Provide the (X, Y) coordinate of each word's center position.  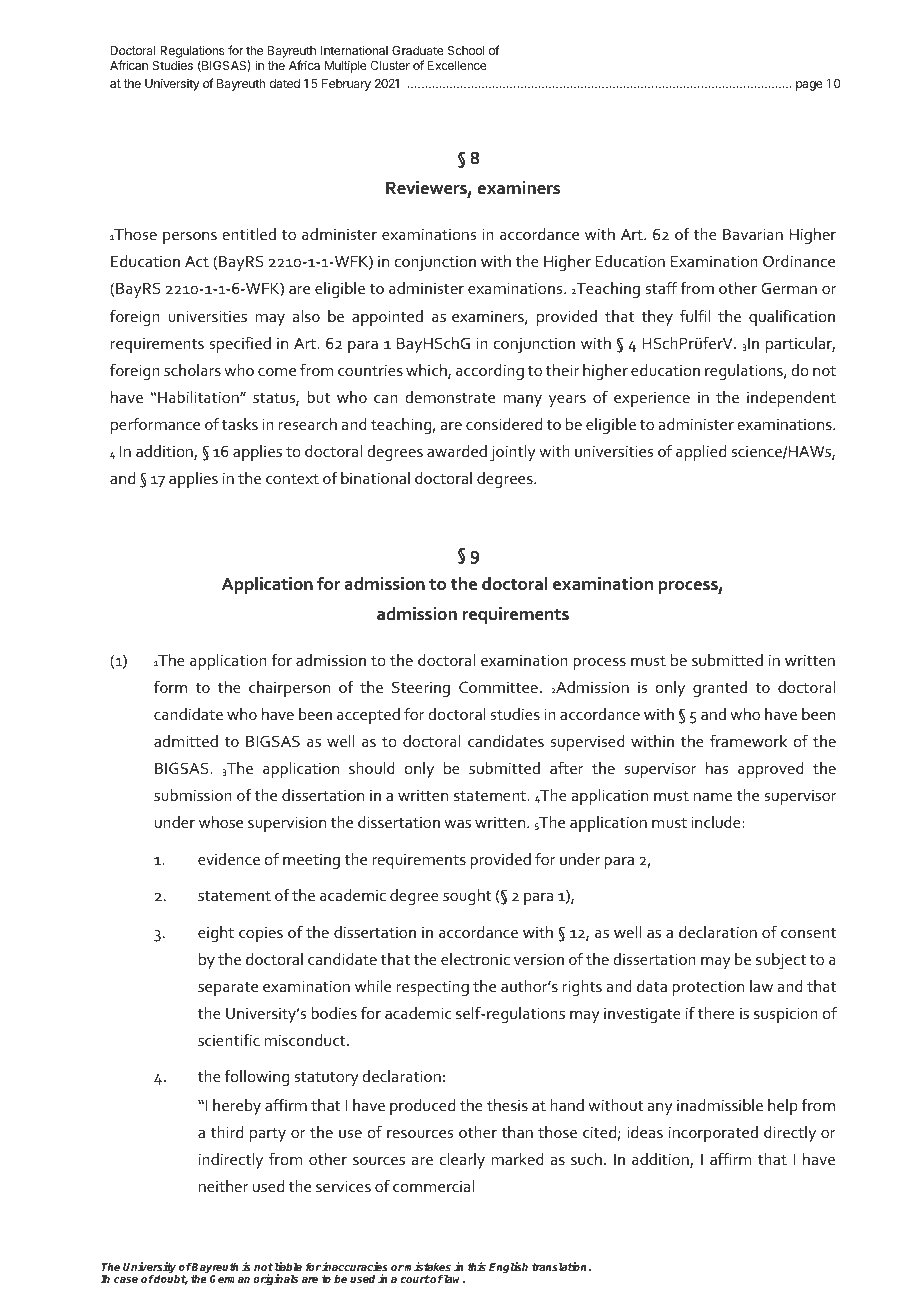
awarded (457, 451)
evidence (229, 859)
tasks (240, 424)
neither (224, 1186)
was (457, 824)
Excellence (457, 65)
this (476, 1266)
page (809, 86)
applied (701, 453)
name (713, 797)
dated (285, 83)
